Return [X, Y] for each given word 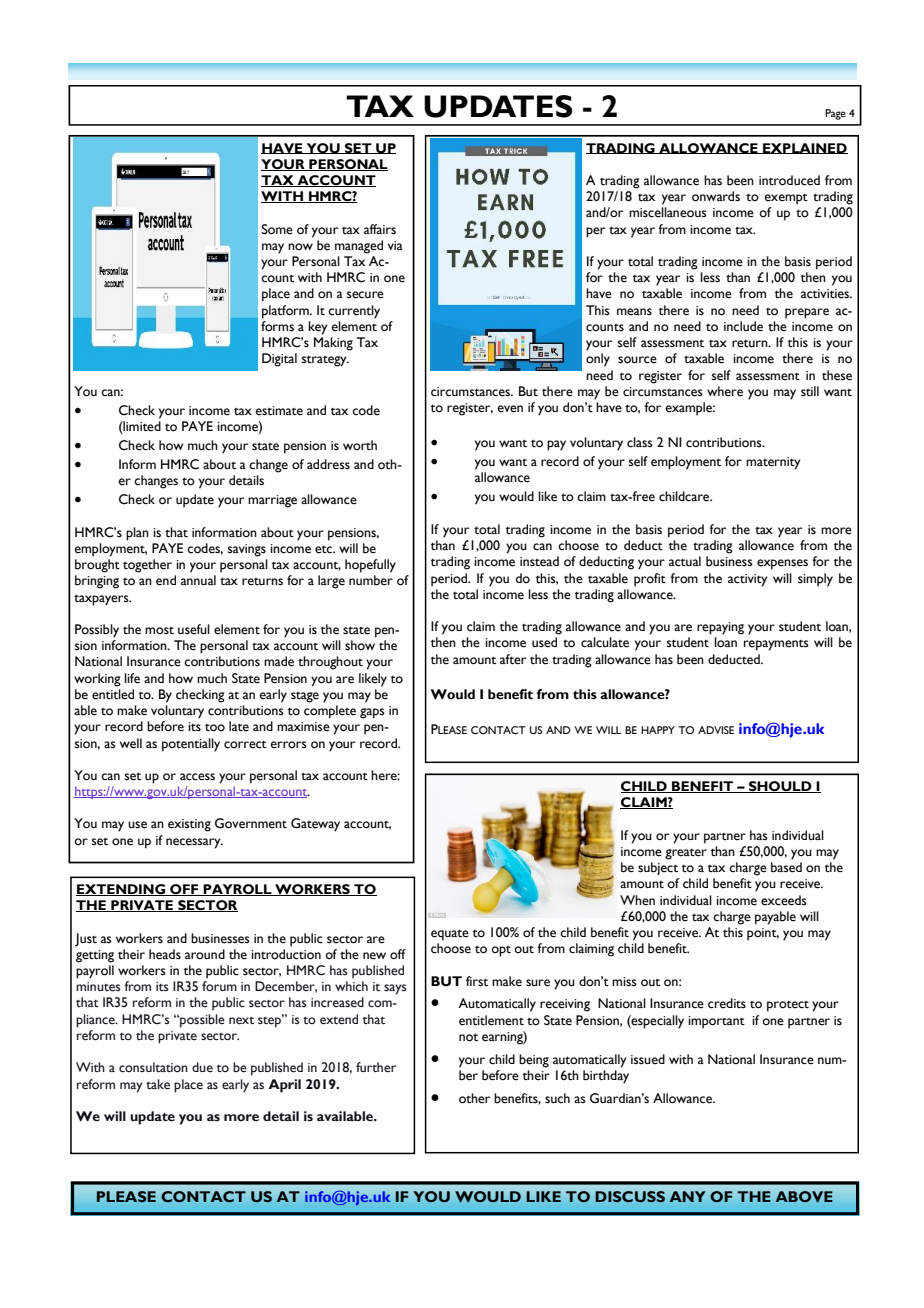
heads [165, 954]
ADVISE [716, 730]
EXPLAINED [804, 148]
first [477, 981]
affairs [380, 229]
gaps [372, 713]
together [147, 566]
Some [277, 229]
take [158, 1084]
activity [748, 580]
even [510, 409]
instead [539, 561]
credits [727, 1003]
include [743, 326]
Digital [279, 360]
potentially [191, 745]
